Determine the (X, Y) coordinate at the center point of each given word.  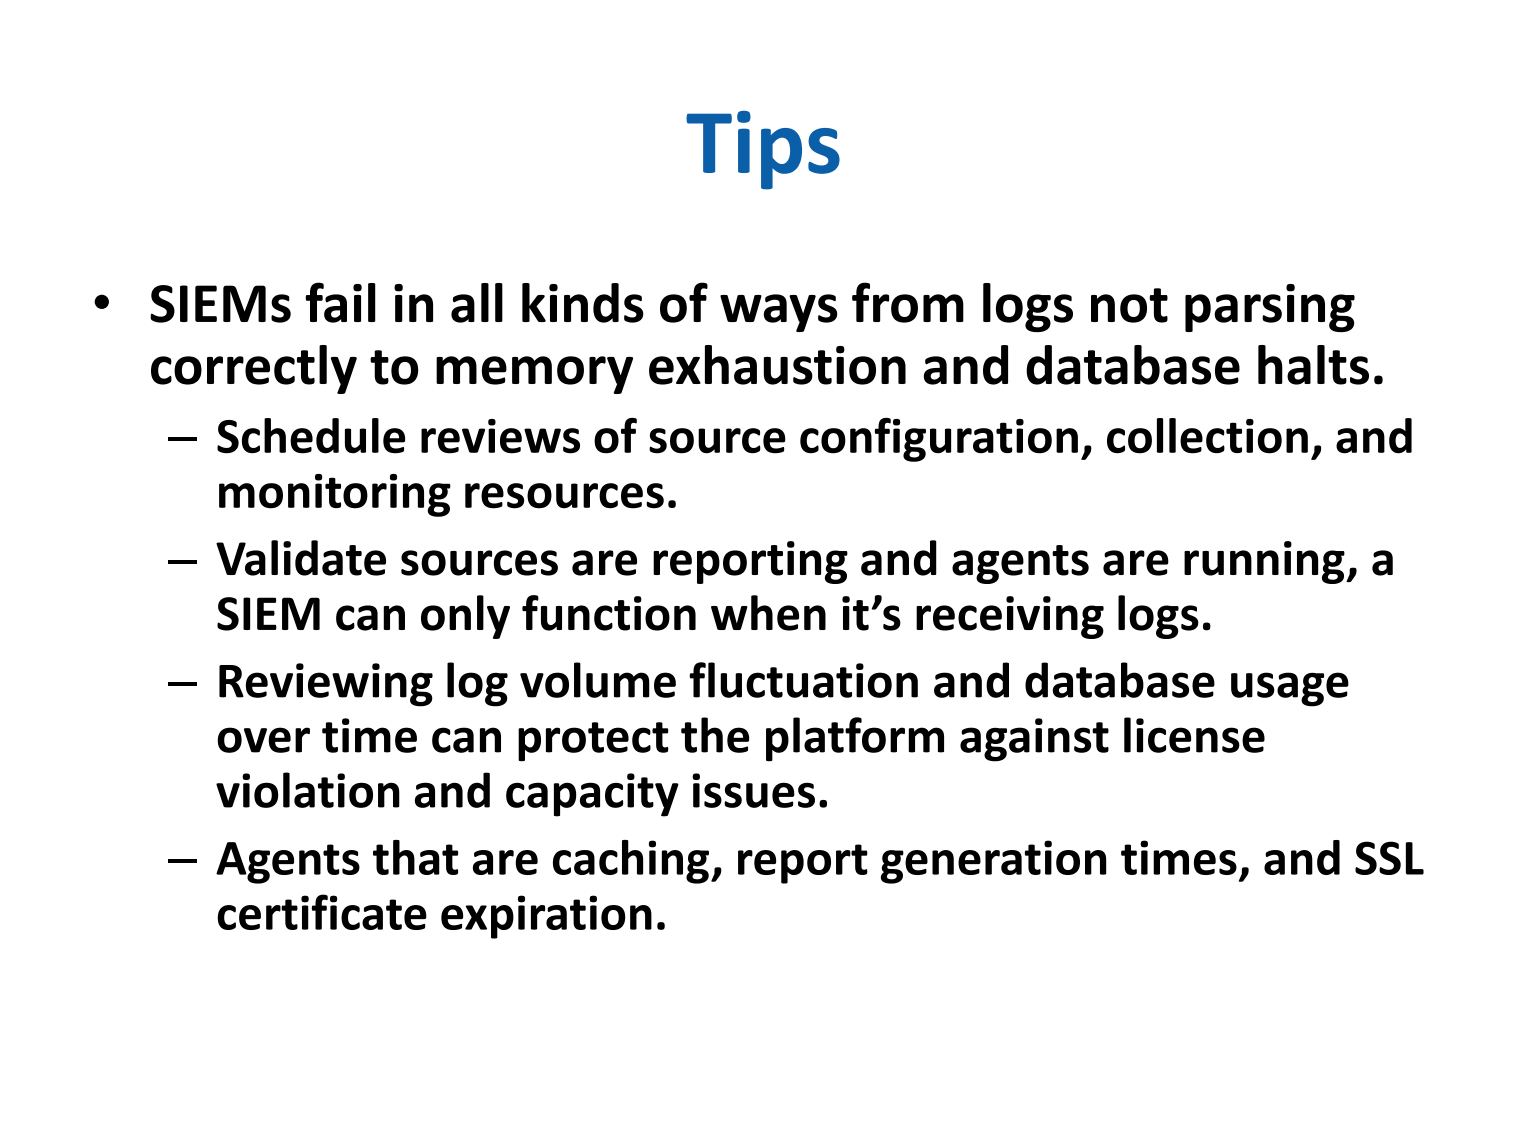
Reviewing (326, 685)
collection (1207, 436)
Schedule (311, 436)
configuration (939, 440)
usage (1290, 689)
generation (993, 862)
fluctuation (803, 680)
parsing (1270, 308)
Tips (763, 150)
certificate (322, 912)
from (908, 302)
